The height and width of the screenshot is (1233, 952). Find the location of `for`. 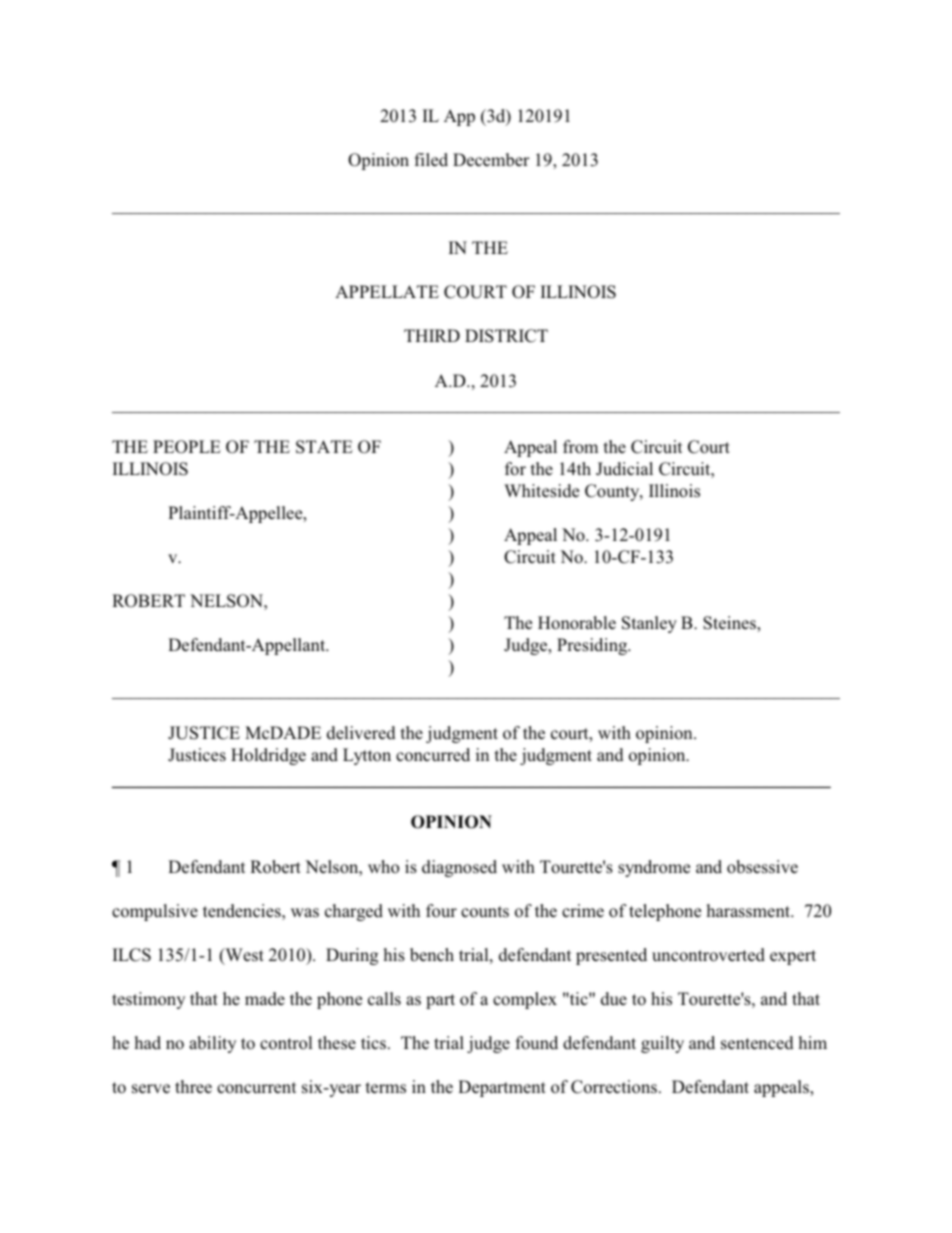

for is located at coordinates (515, 469).
